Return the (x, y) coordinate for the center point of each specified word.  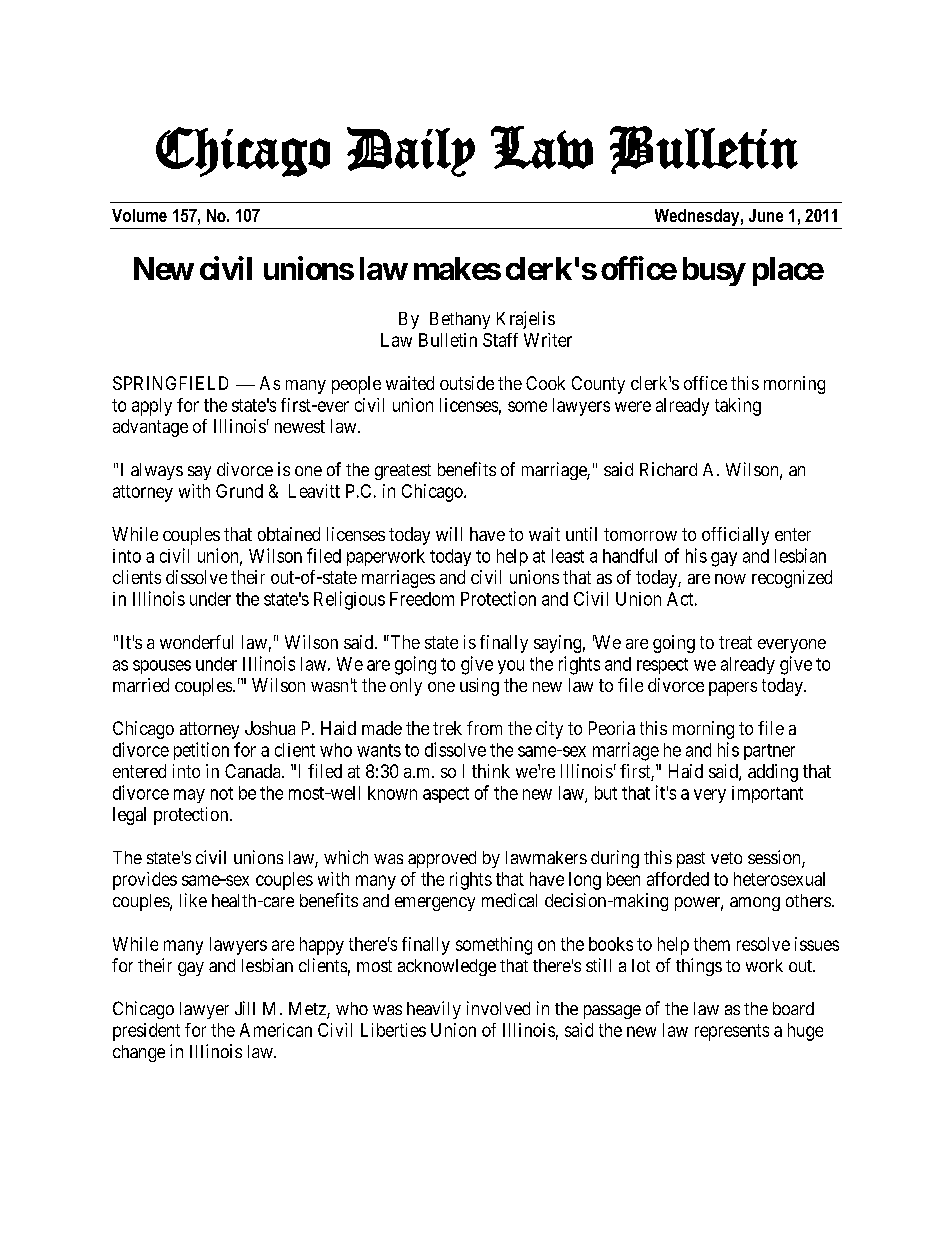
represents (732, 1032)
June (766, 215)
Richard (668, 469)
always (157, 471)
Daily (411, 152)
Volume (139, 215)
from (484, 728)
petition (201, 751)
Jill (245, 1008)
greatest (403, 472)
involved (498, 1008)
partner (769, 752)
